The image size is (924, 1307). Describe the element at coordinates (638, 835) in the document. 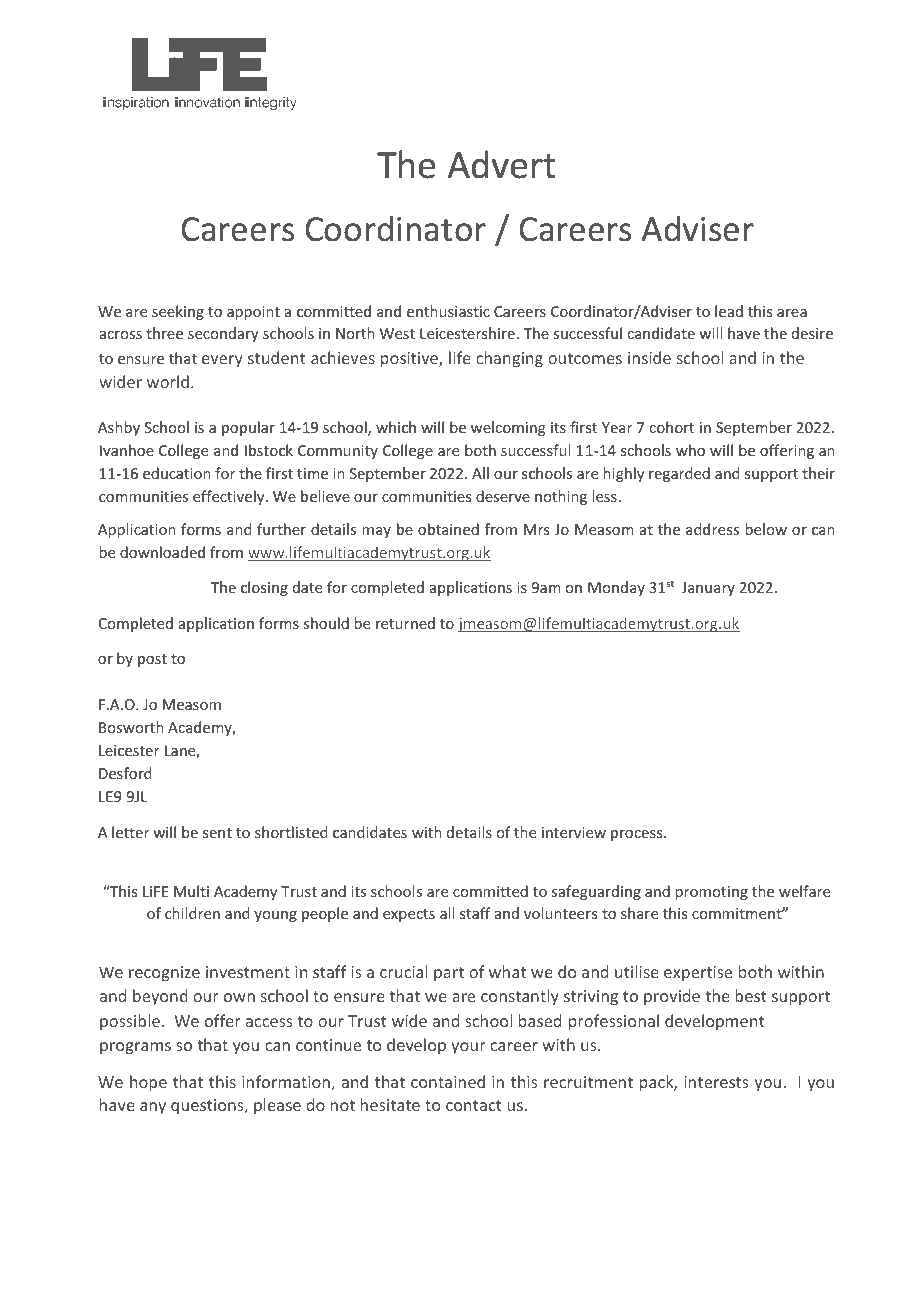

I see `process` at that location.
